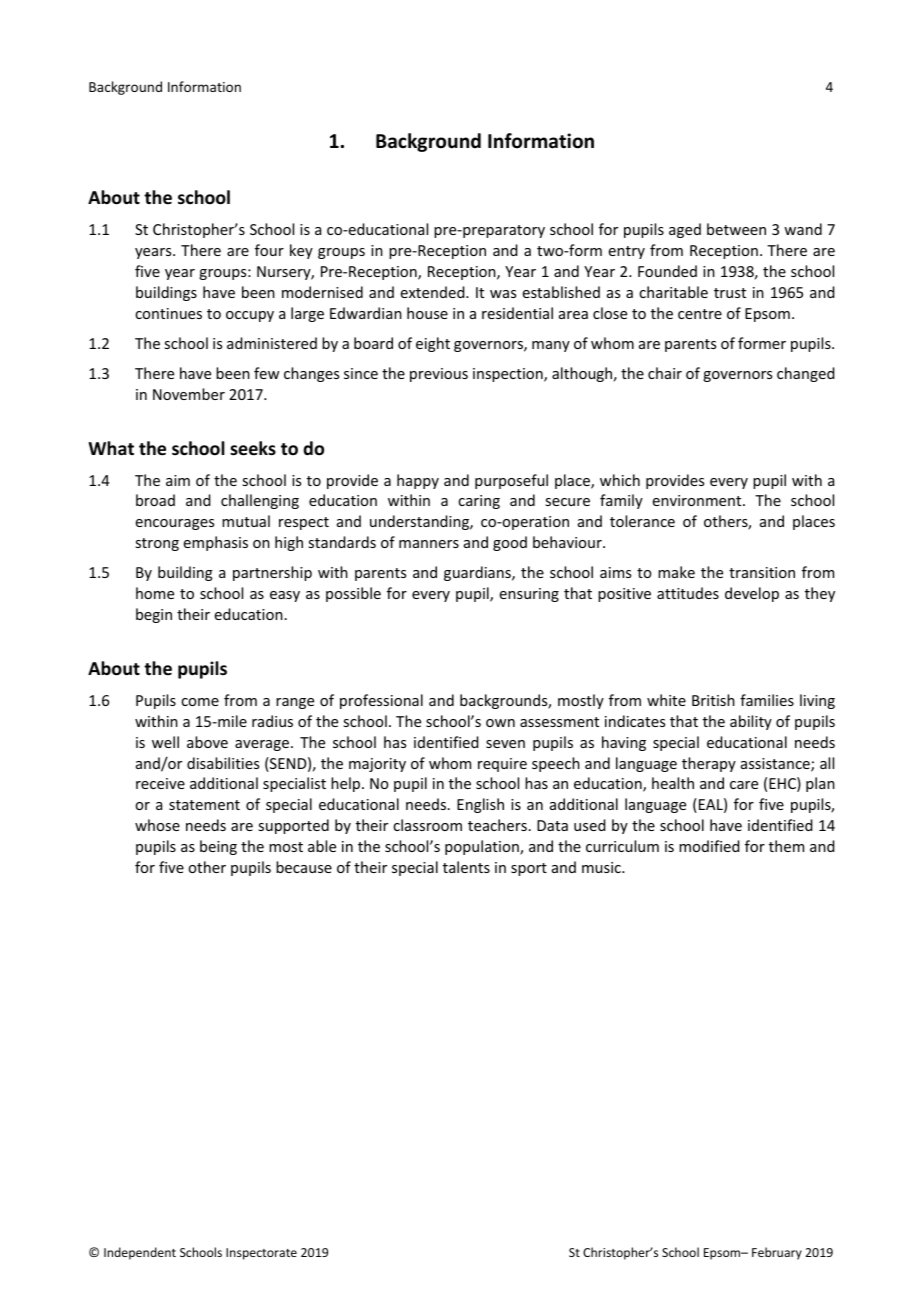 Image resolution: width=924 pixels, height=1308 pixels. Describe the element at coordinates (752, 594) in the image. I see `develop` at that location.
